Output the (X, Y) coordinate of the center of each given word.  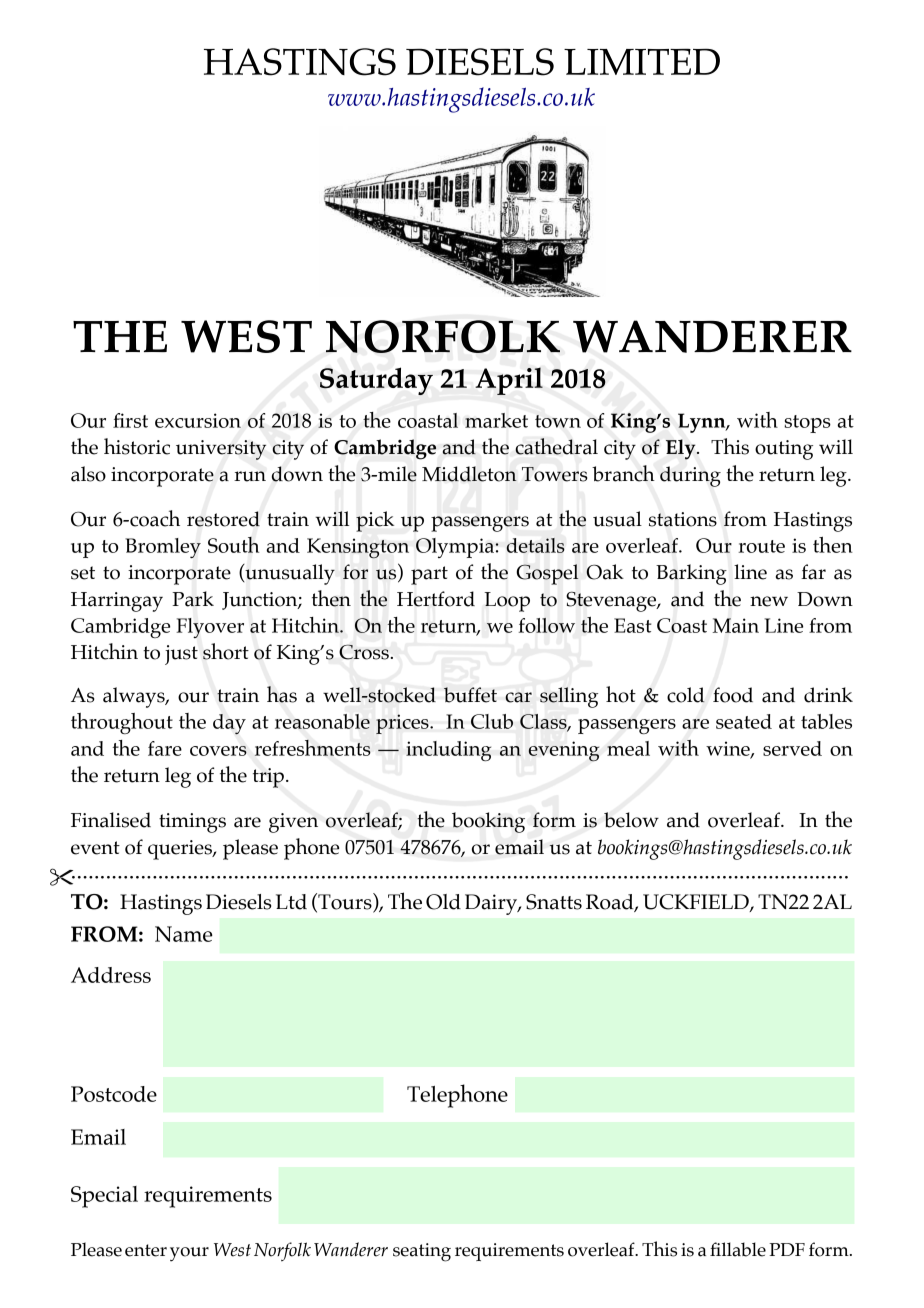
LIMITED (642, 62)
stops (807, 424)
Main (735, 625)
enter (146, 1250)
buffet (470, 695)
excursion (198, 420)
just (181, 655)
